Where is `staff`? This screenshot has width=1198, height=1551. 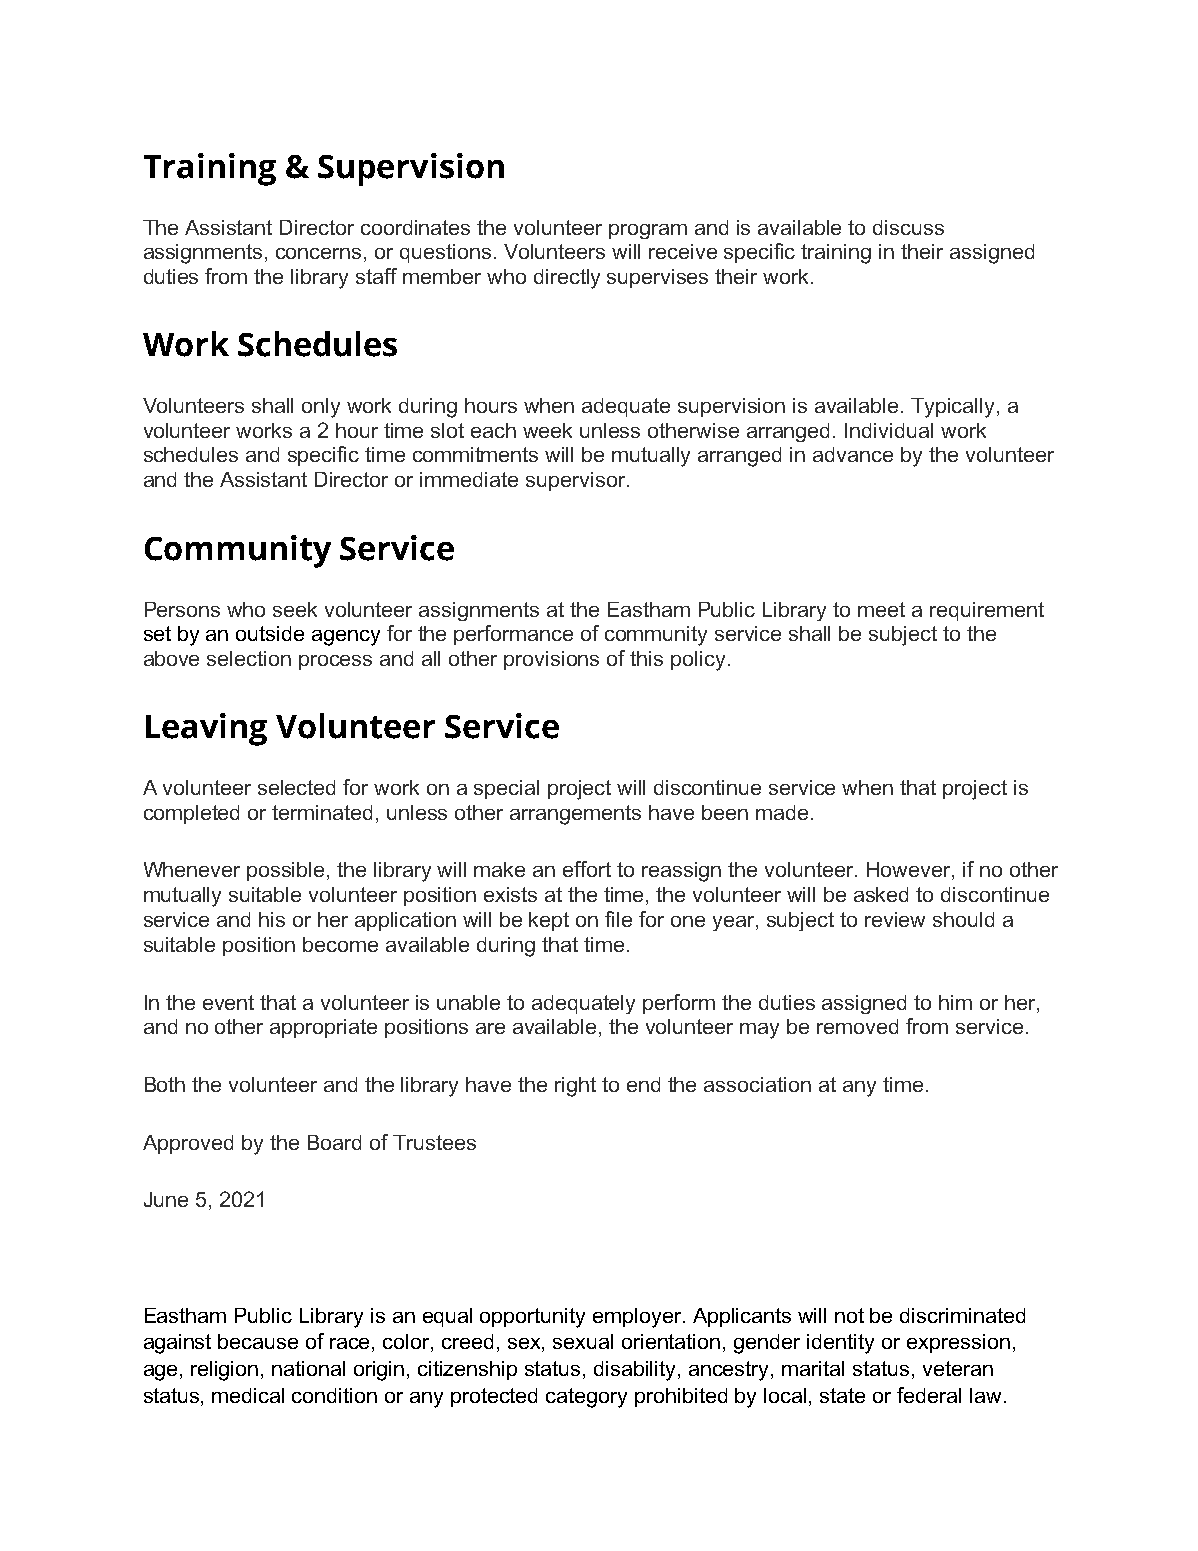 staff is located at coordinates (376, 276).
